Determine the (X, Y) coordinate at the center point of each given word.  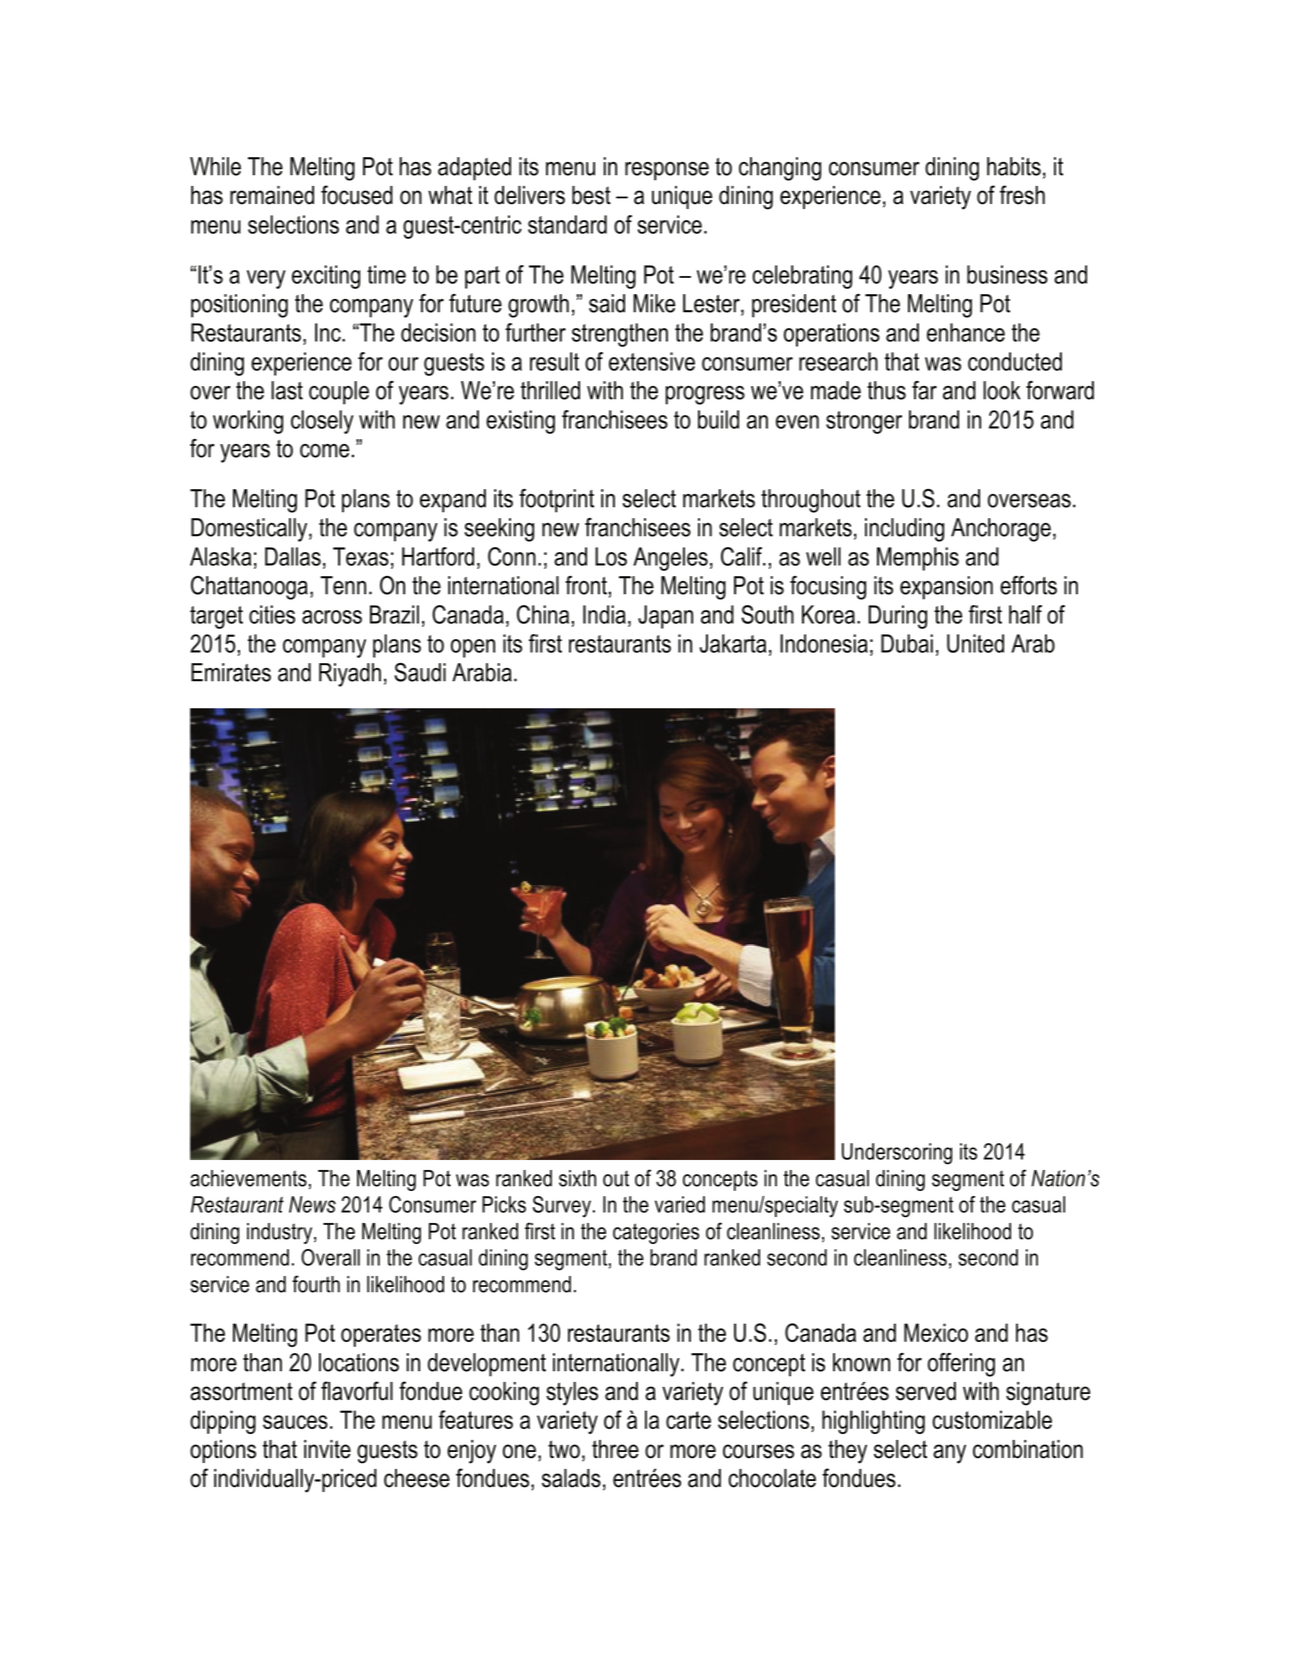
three (615, 1449)
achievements (248, 1178)
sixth (577, 1178)
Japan (665, 617)
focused (357, 195)
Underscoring (897, 1154)
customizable (992, 1419)
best (591, 195)
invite (327, 1449)
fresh (1022, 195)
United (975, 643)
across (332, 617)
